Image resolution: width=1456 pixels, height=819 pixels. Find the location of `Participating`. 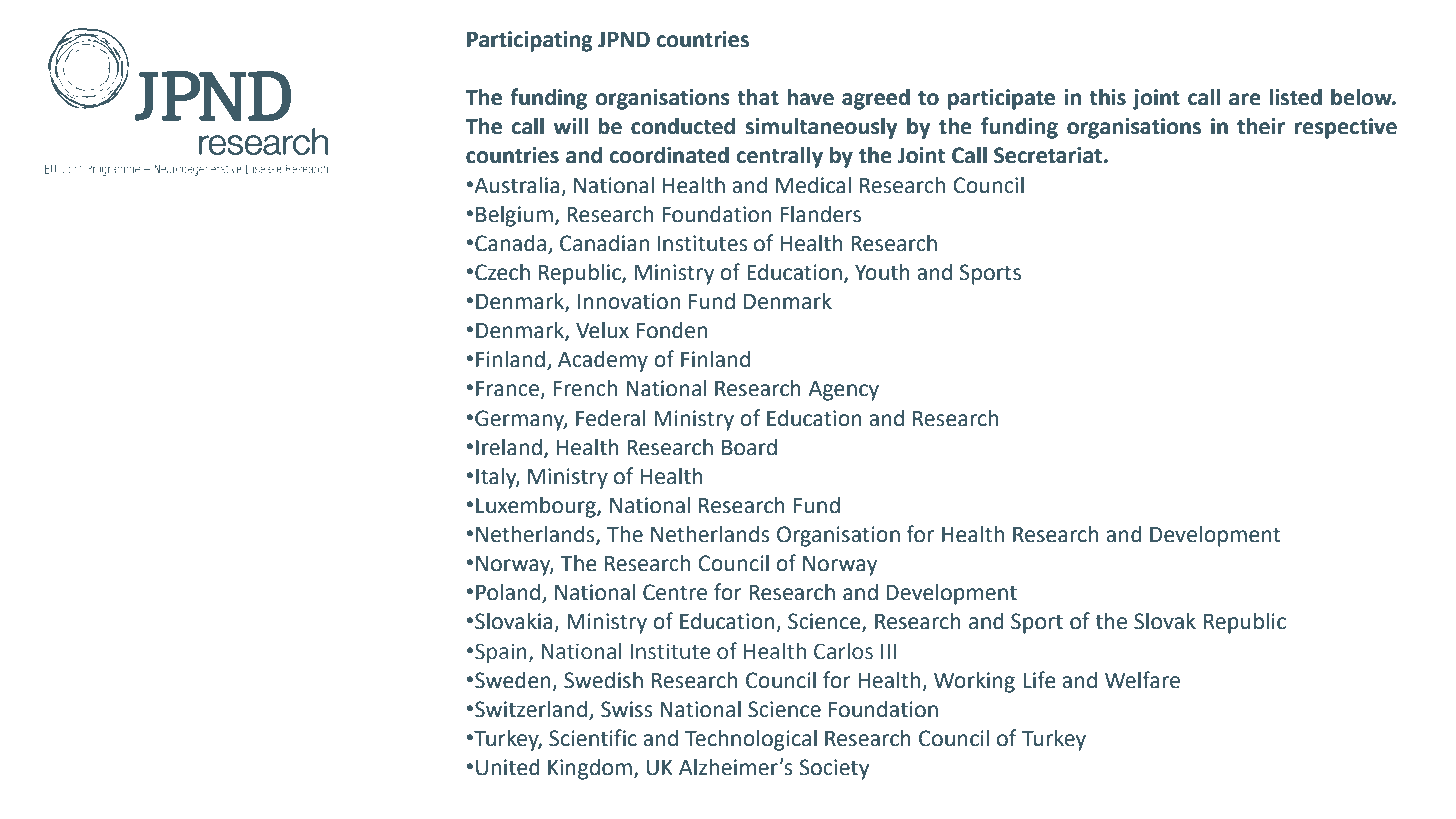

Participating is located at coordinates (530, 41).
